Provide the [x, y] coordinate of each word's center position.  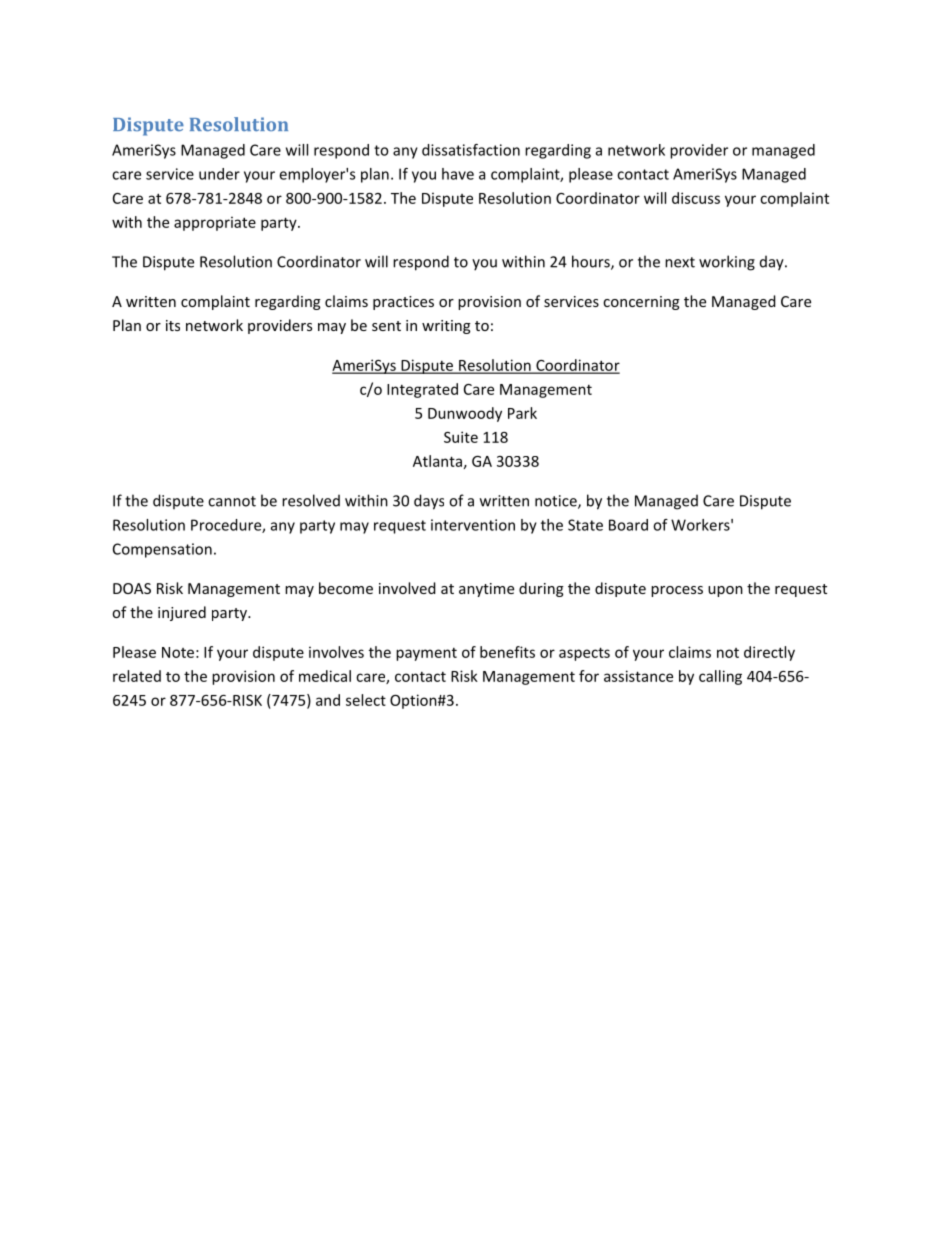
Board [628, 525]
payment [426, 654]
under [219, 174]
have [458, 174]
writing [446, 327]
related [137, 676]
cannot [232, 501]
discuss [696, 198]
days [429, 502]
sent [386, 326]
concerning [641, 303]
